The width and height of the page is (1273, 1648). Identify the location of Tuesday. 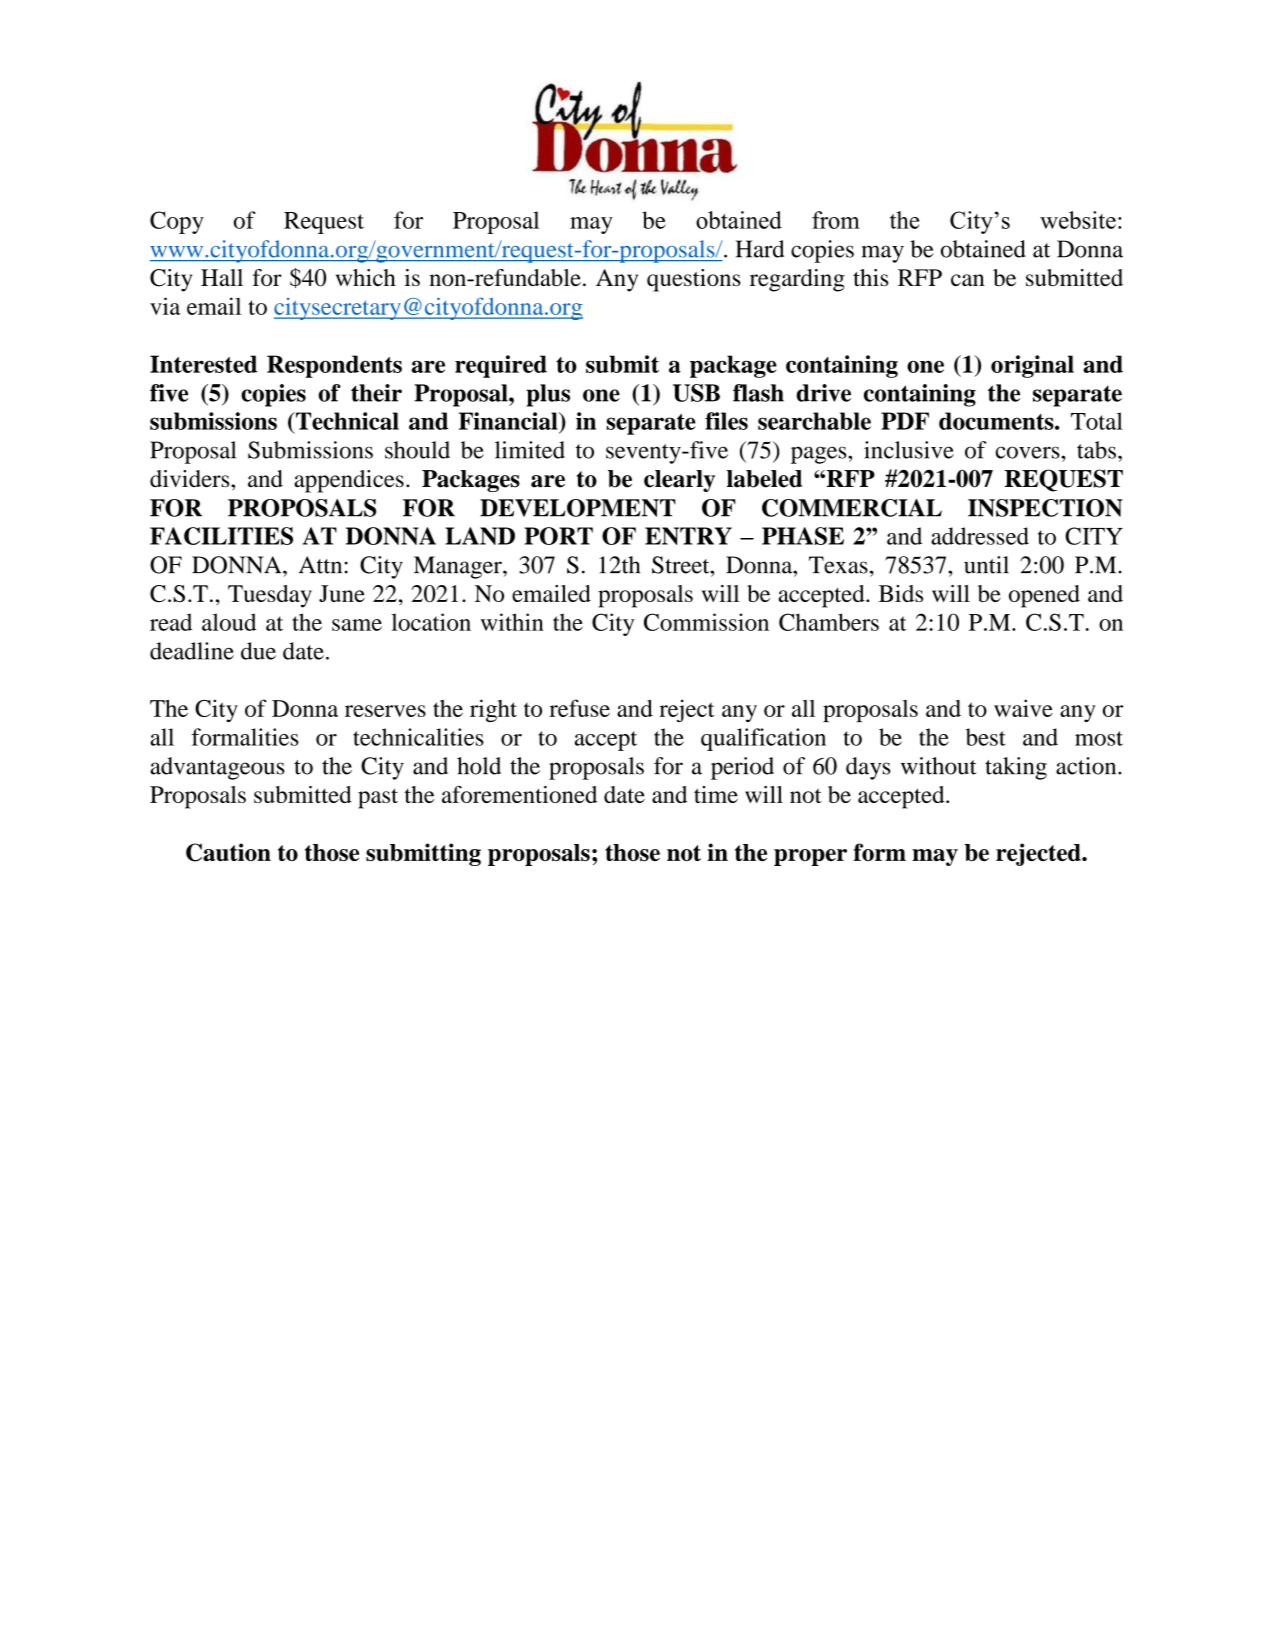
(270, 596).
